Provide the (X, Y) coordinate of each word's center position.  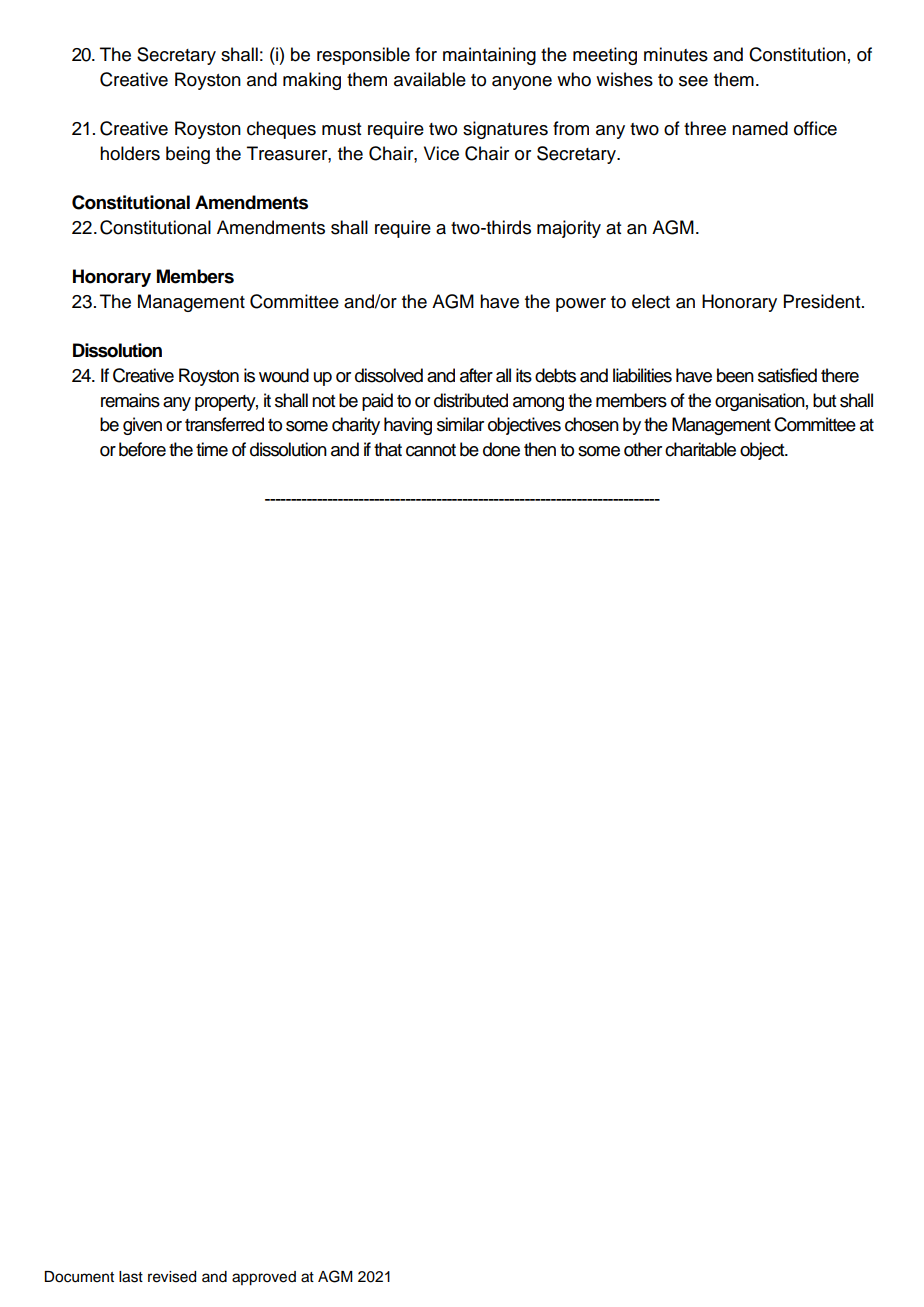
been (735, 375)
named (760, 128)
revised (172, 1277)
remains (130, 400)
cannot (431, 450)
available (430, 79)
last (131, 1277)
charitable (700, 449)
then (540, 449)
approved (264, 1278)
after (476, 375)
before (142, 449)
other (643, 449)
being (188, 155)
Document (79, 1277)
